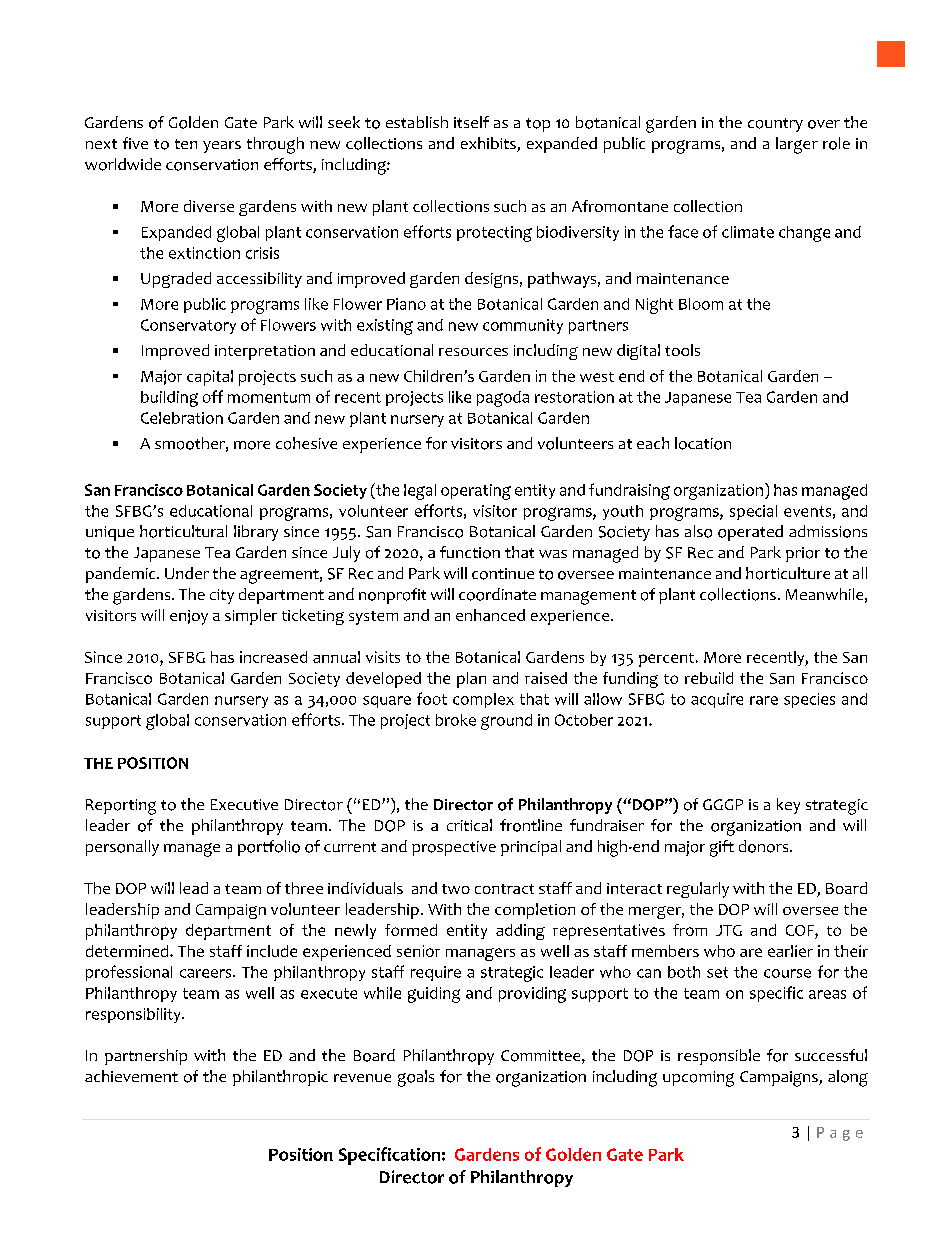 Image resolution: width=952 pixels, height=1233 pixels. What do you see at coordinates (497, 594) in the screenshot?
I see `coordinate` at bounding box center [497, 594].
